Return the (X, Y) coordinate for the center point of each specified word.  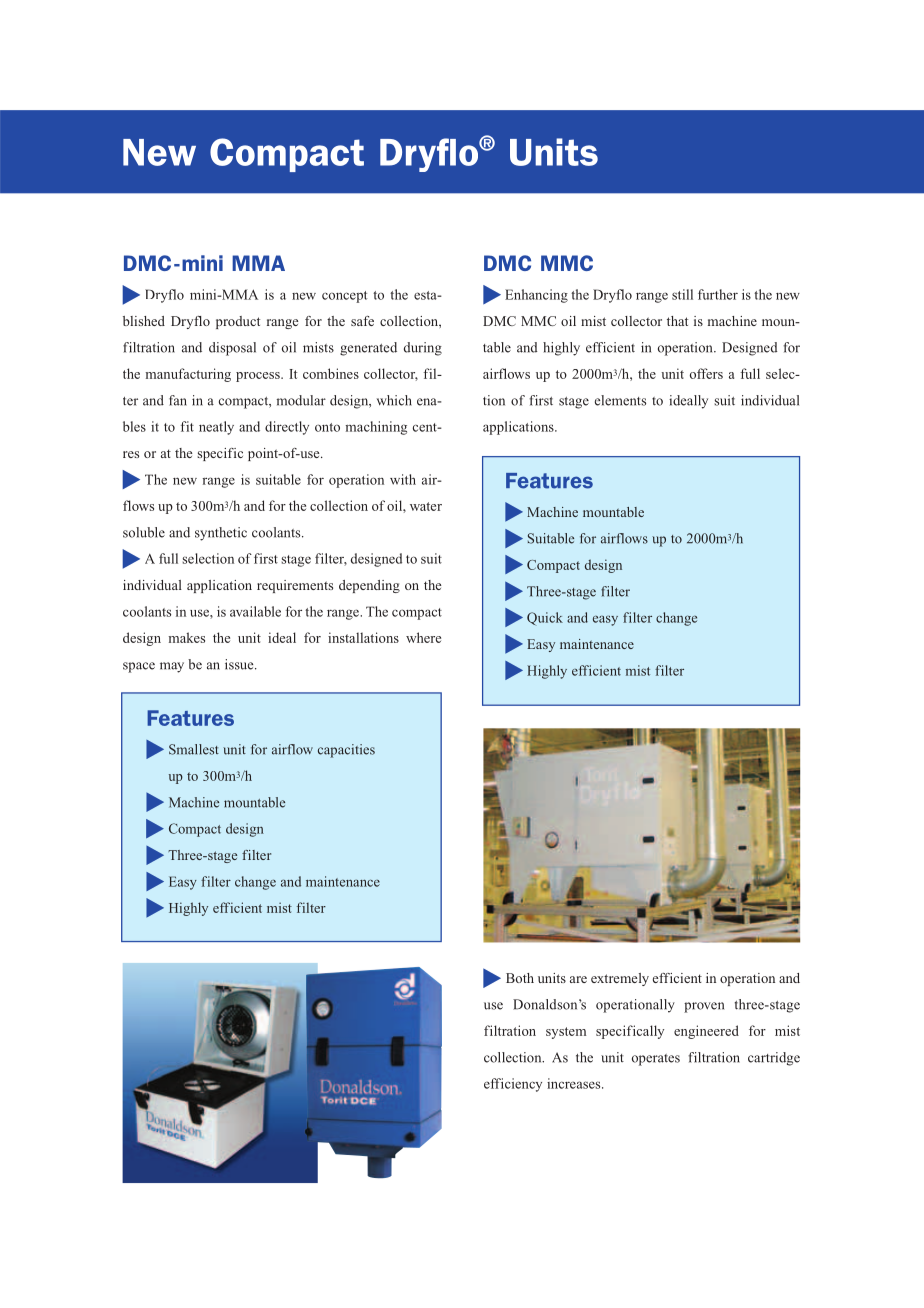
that (677, 321)
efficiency (513, 1085)
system (566, 1033)
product (238, 322)
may (172, 667)
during (423, 349)
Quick (545, 618)
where (423, 637)
